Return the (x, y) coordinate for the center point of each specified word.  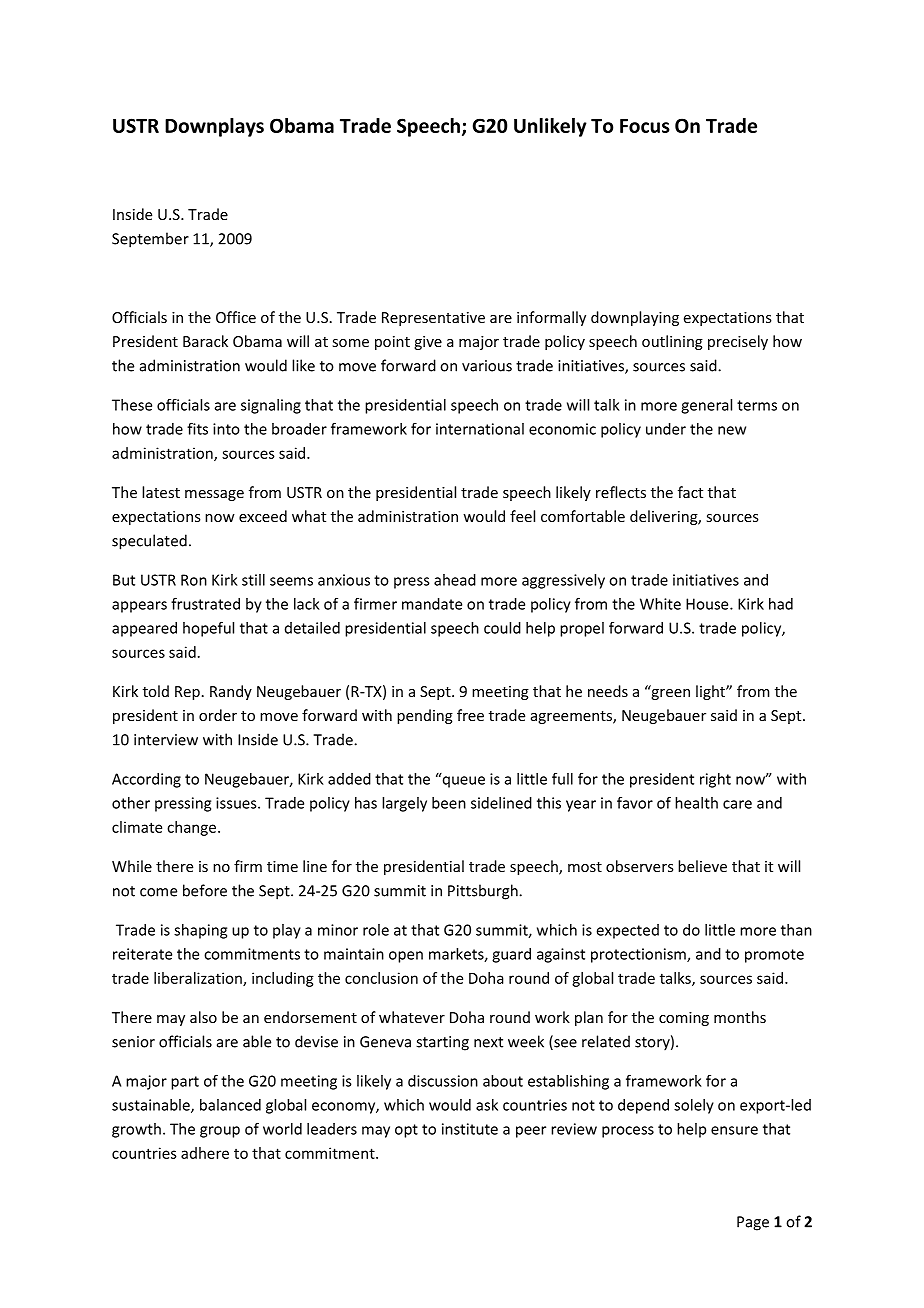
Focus (645, 126)
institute (470, 1129)
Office (236, 317)
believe (702, 866)
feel (522, 516)
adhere (205, 1153)
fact (690, 492)
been (449, 803)
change (193, 828)
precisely (738, 342)
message (214, 495)
